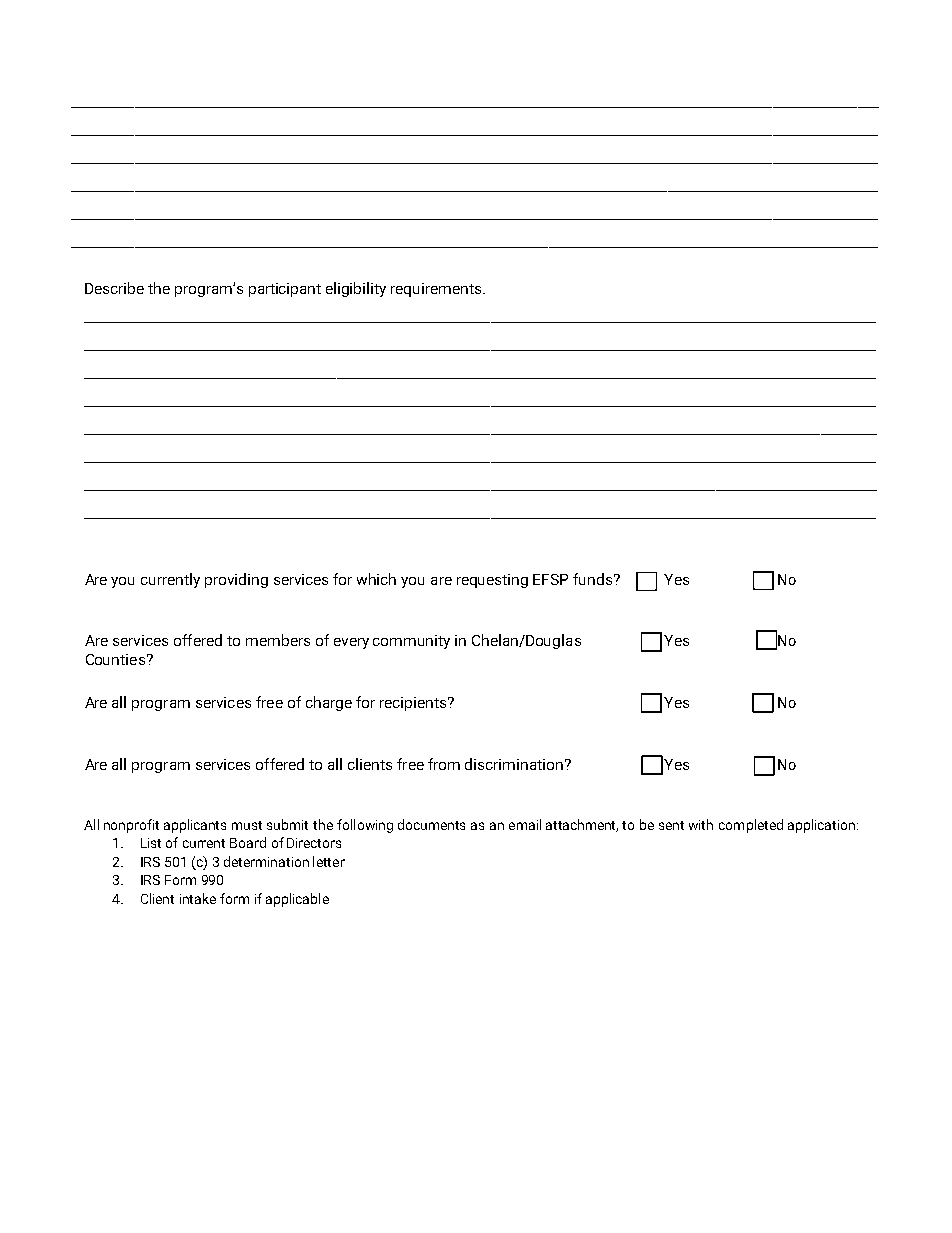  What do you see at coordinates (198, 898) in the screenshot?
I see `intake` at bounding box center [198, 898].
